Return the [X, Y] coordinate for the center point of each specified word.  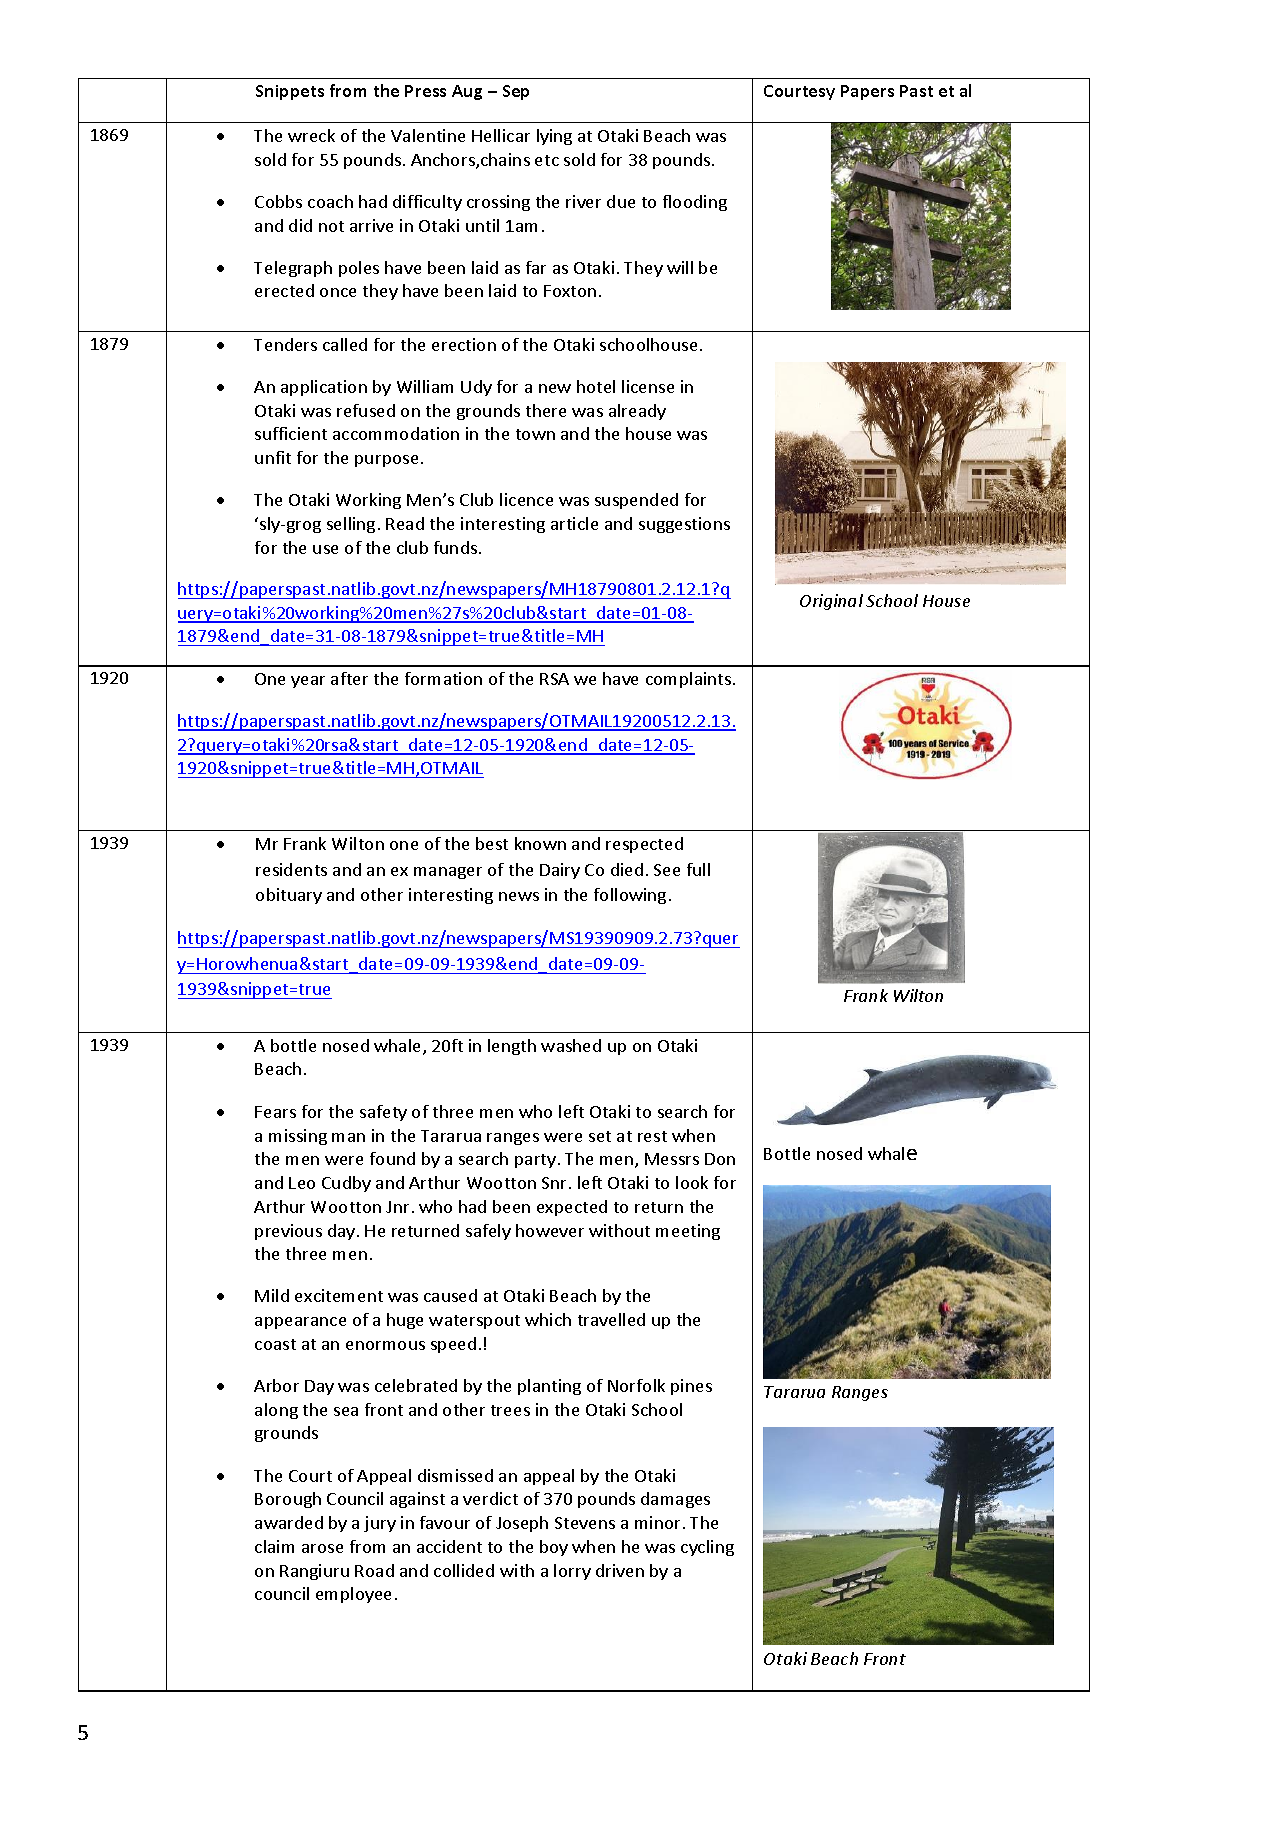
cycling [707, 1548]
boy [554, 1548]
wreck [311, 135]
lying [554, 137]
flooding [695, 203]
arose [322, 1548]
